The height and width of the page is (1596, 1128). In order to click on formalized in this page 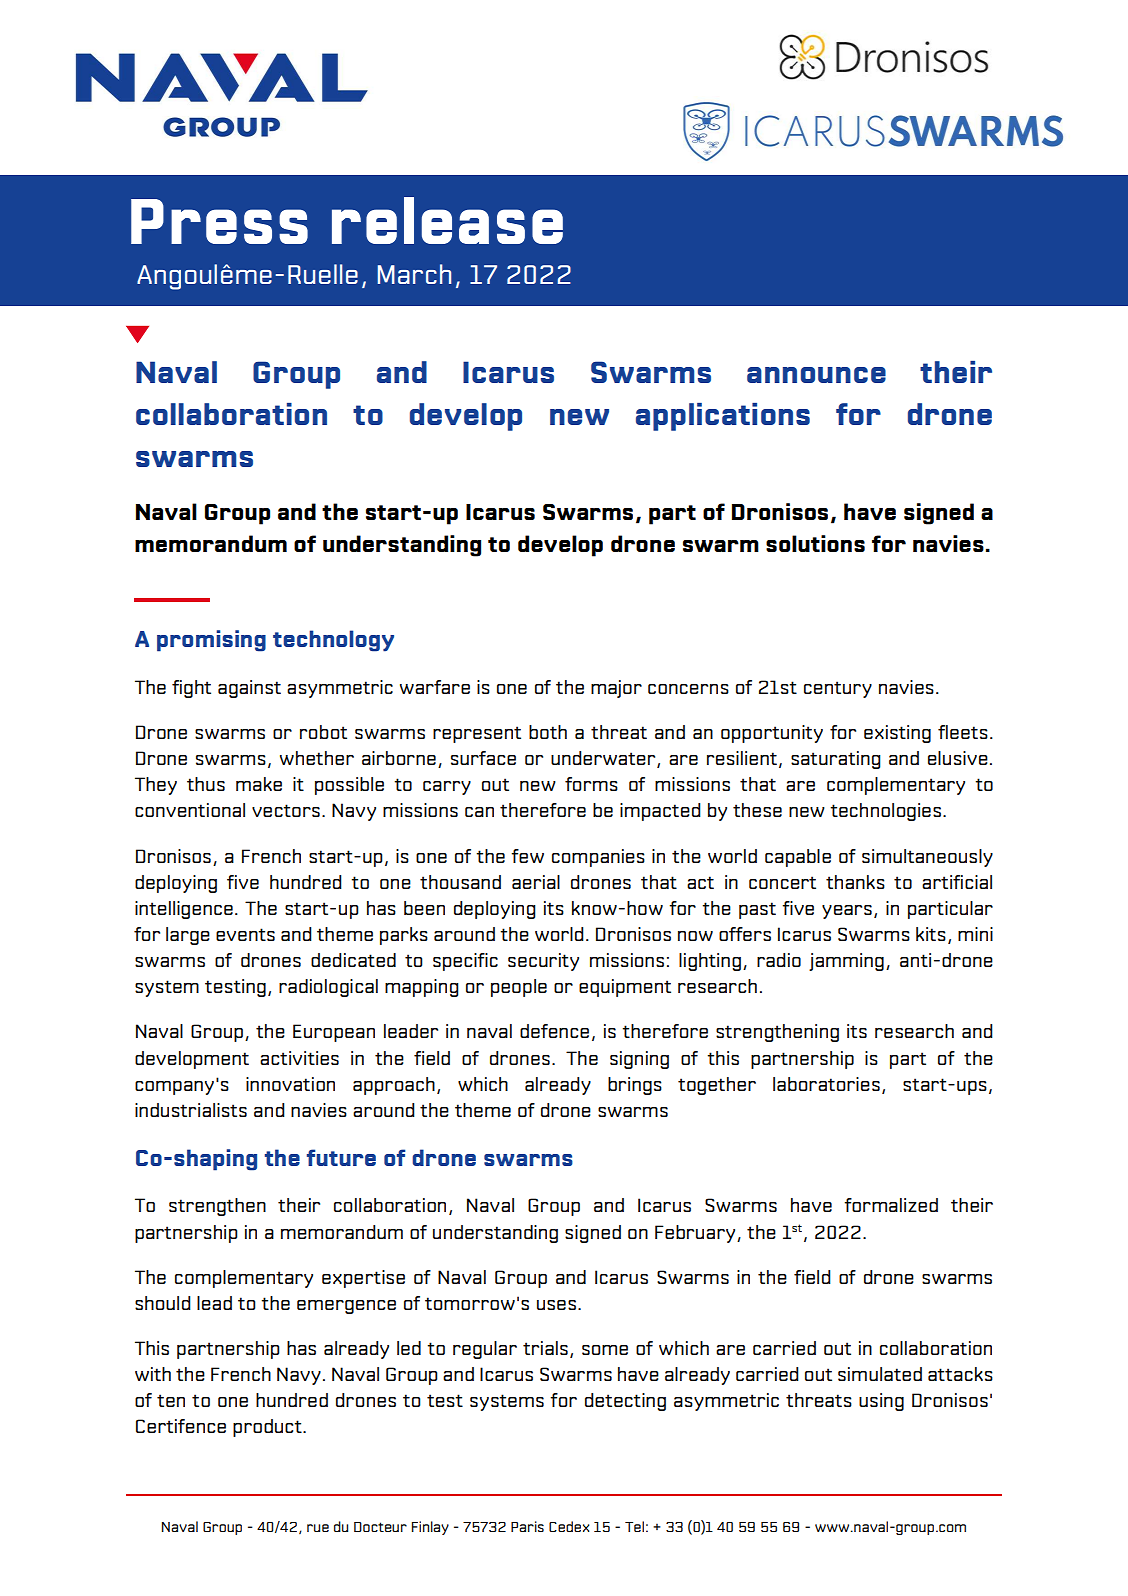, I will do `click(891, 1205)`.
